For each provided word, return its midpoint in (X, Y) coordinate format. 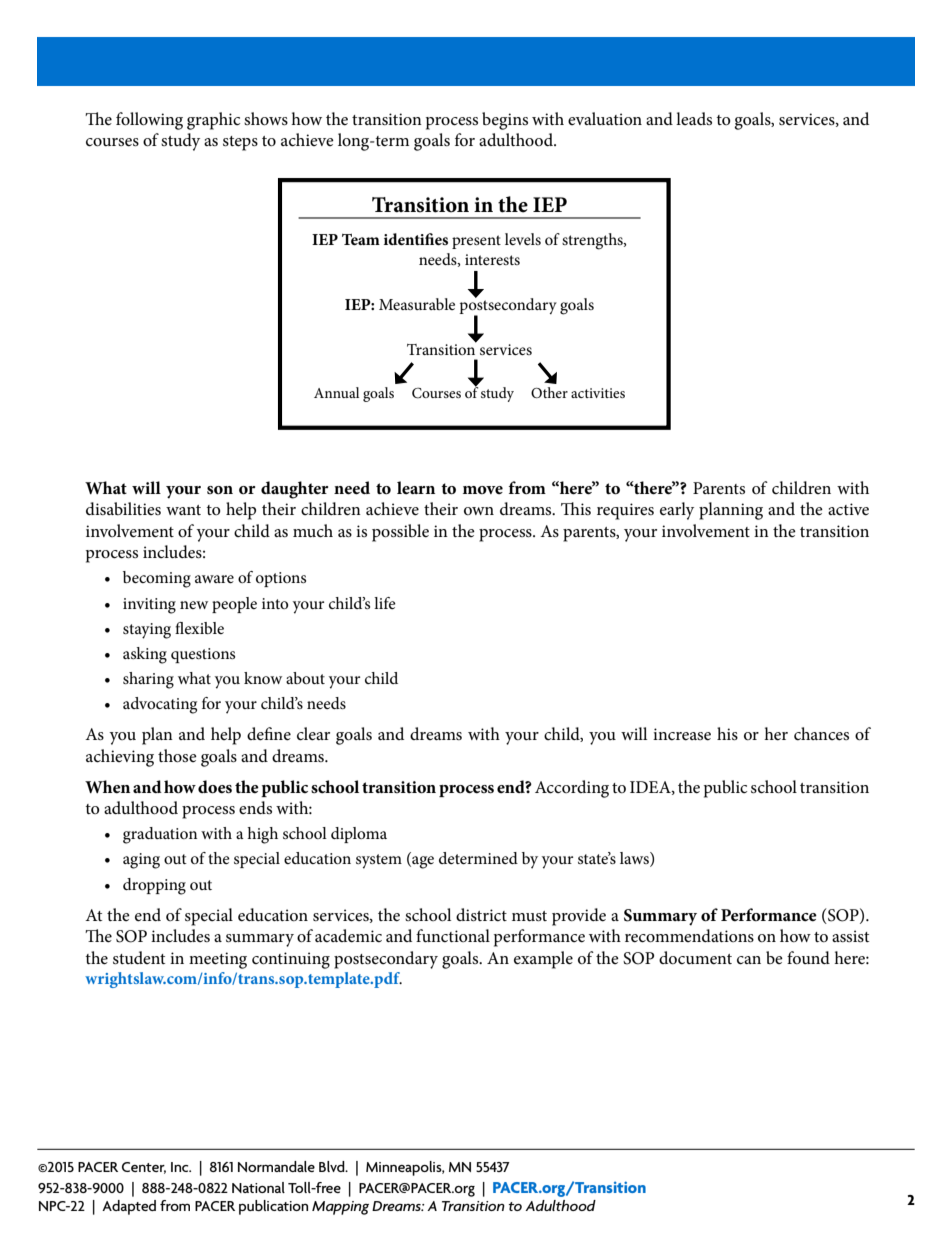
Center (144, 1168)
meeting (218, 960)
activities (598, 393)
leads (694, 118)
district (481, 914)
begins (505, 121)
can (749, 960)
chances (821, 734)
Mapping (340, 1208)
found (808, 957)
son (220, 490)
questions (203, 655)
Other (549, 392)
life (385, 603)
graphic (213, 121)
